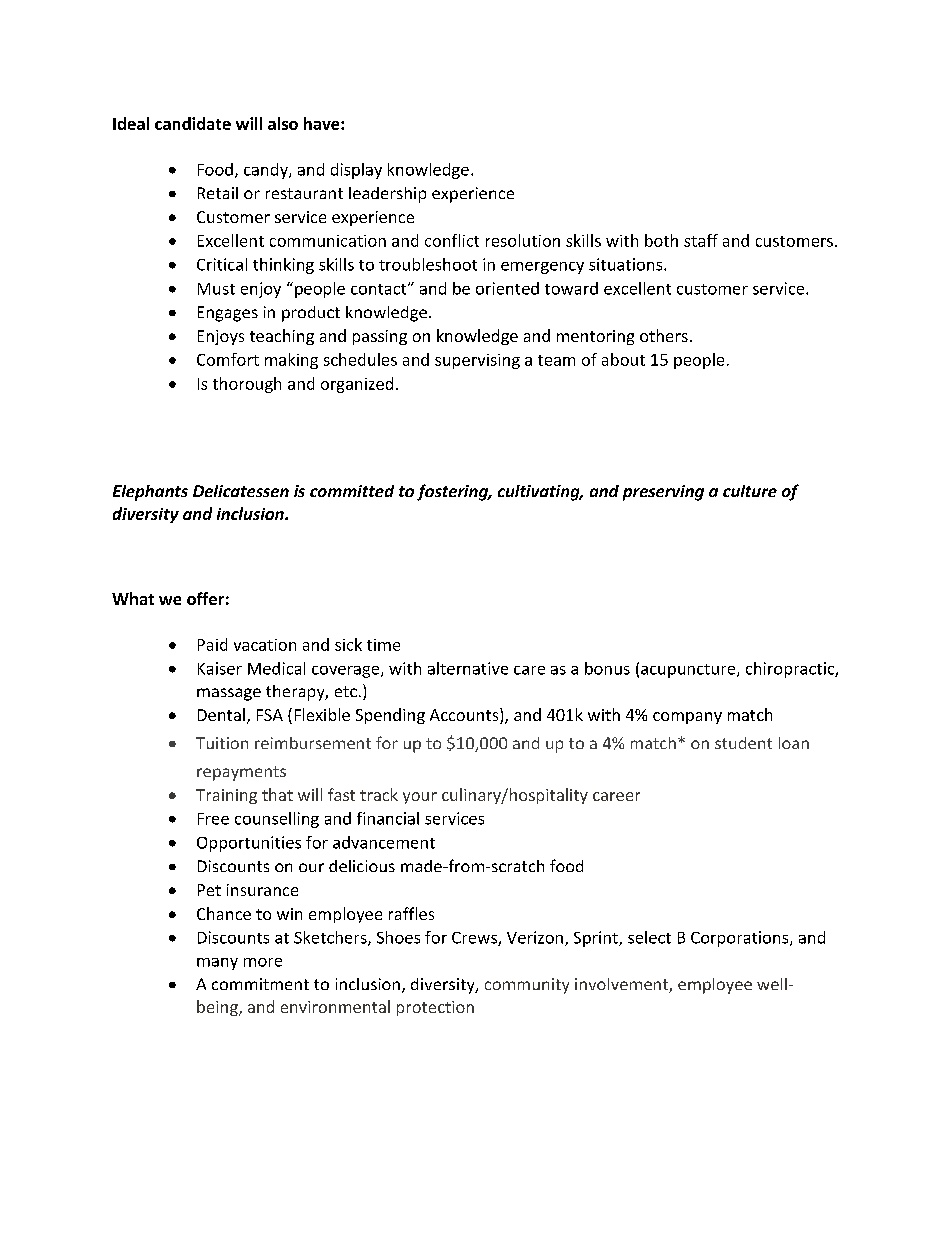  What do you see at coordinates (193, 123) in the screenshot?
I see `candidate` at bounding box center [193, 123].
